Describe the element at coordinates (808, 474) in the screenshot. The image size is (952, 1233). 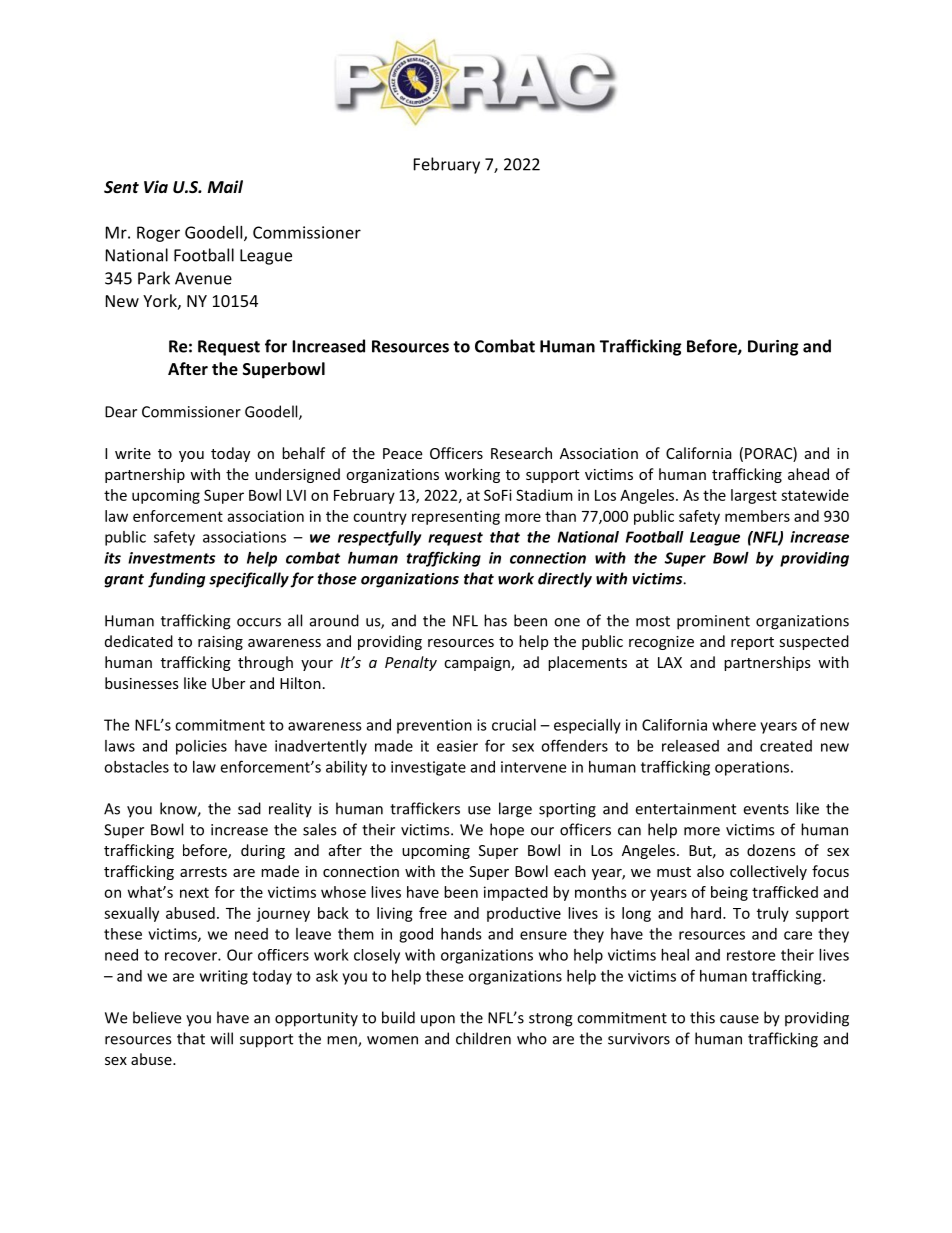
I see `ahead` at that location.
